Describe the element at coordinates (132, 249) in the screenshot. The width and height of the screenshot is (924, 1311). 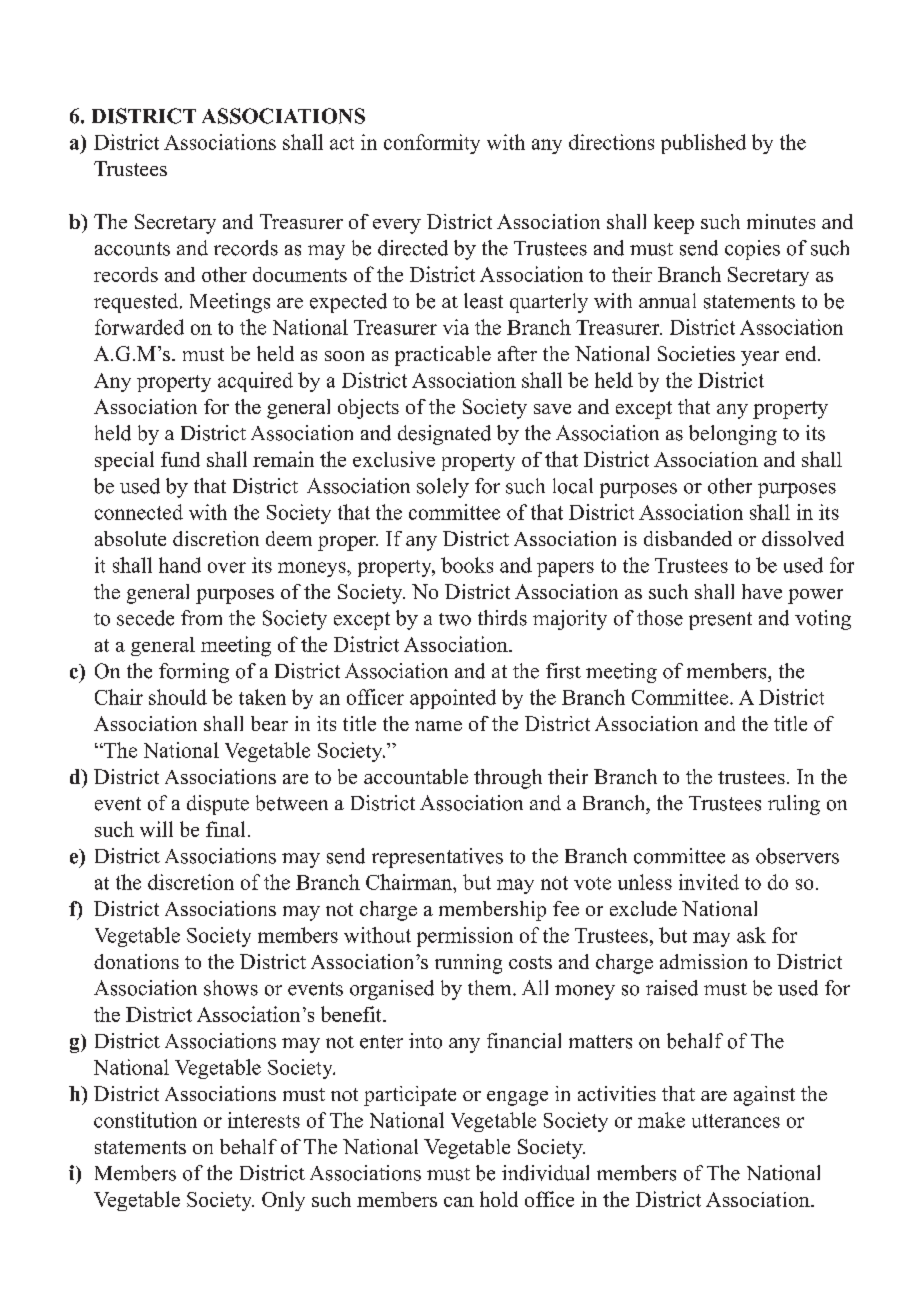
I see `accounts` at that location.
